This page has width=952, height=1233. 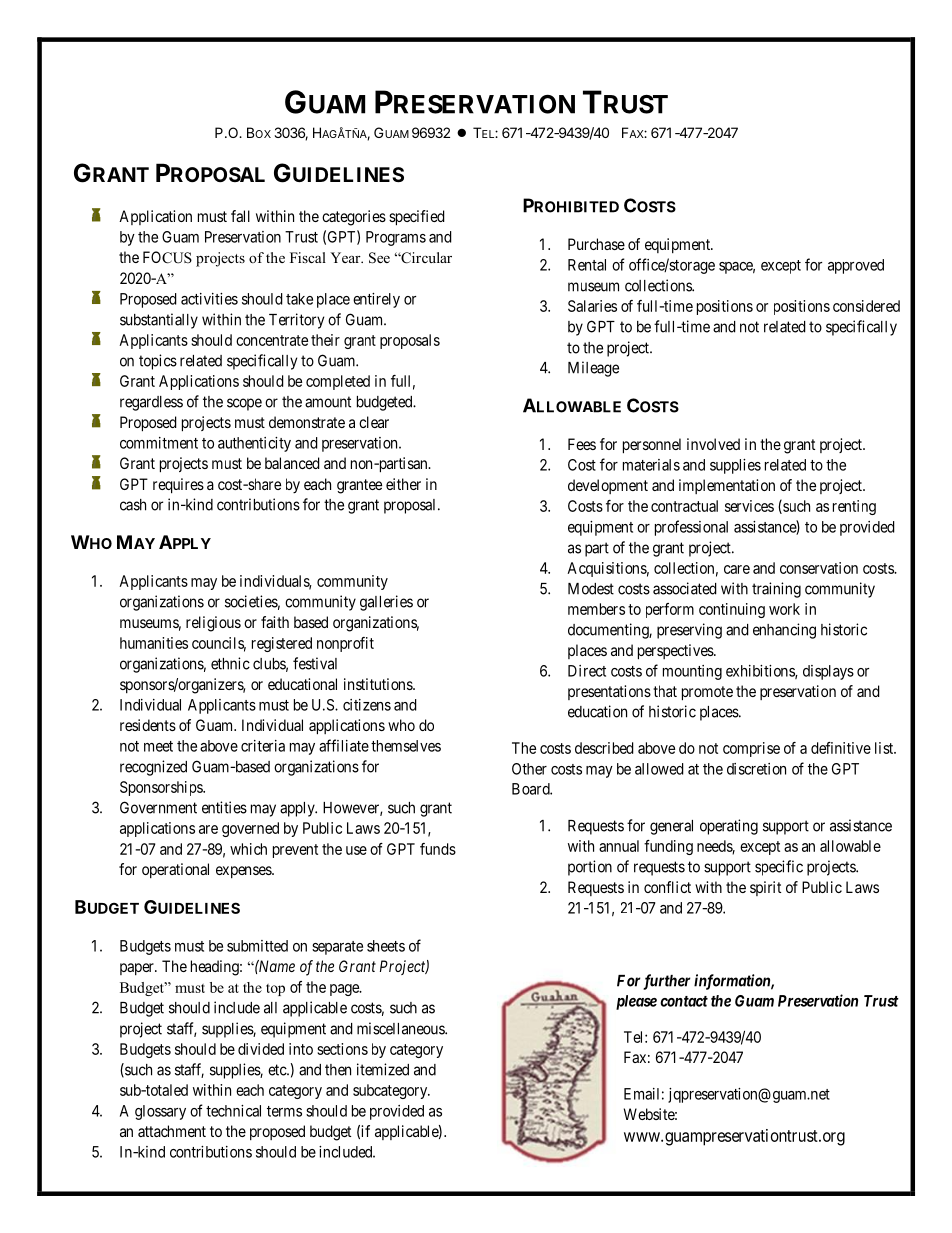 What do you see at coordinates (233, 1111) in the page?
I see `technical` at bounding box center [233, 1111].
